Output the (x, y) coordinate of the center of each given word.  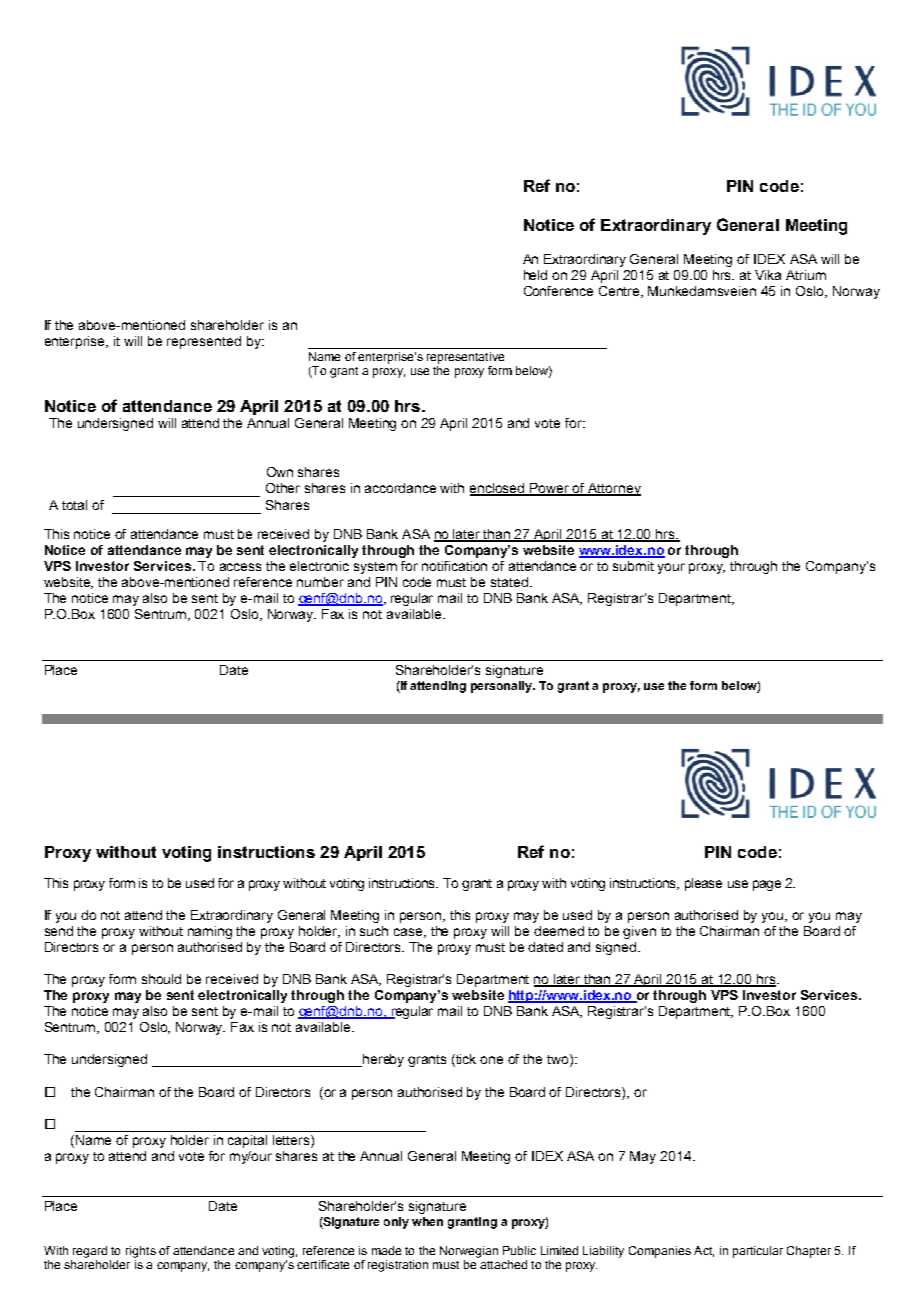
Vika (768, 275)
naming (210, 932)
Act (704, 1251)
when (427, 1221)
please (703, 884)
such (374, 931)
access (240, 567)
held (535, 275)
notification (454, 566)
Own (280, 472)
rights (141, 1252)
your (671, 568)
